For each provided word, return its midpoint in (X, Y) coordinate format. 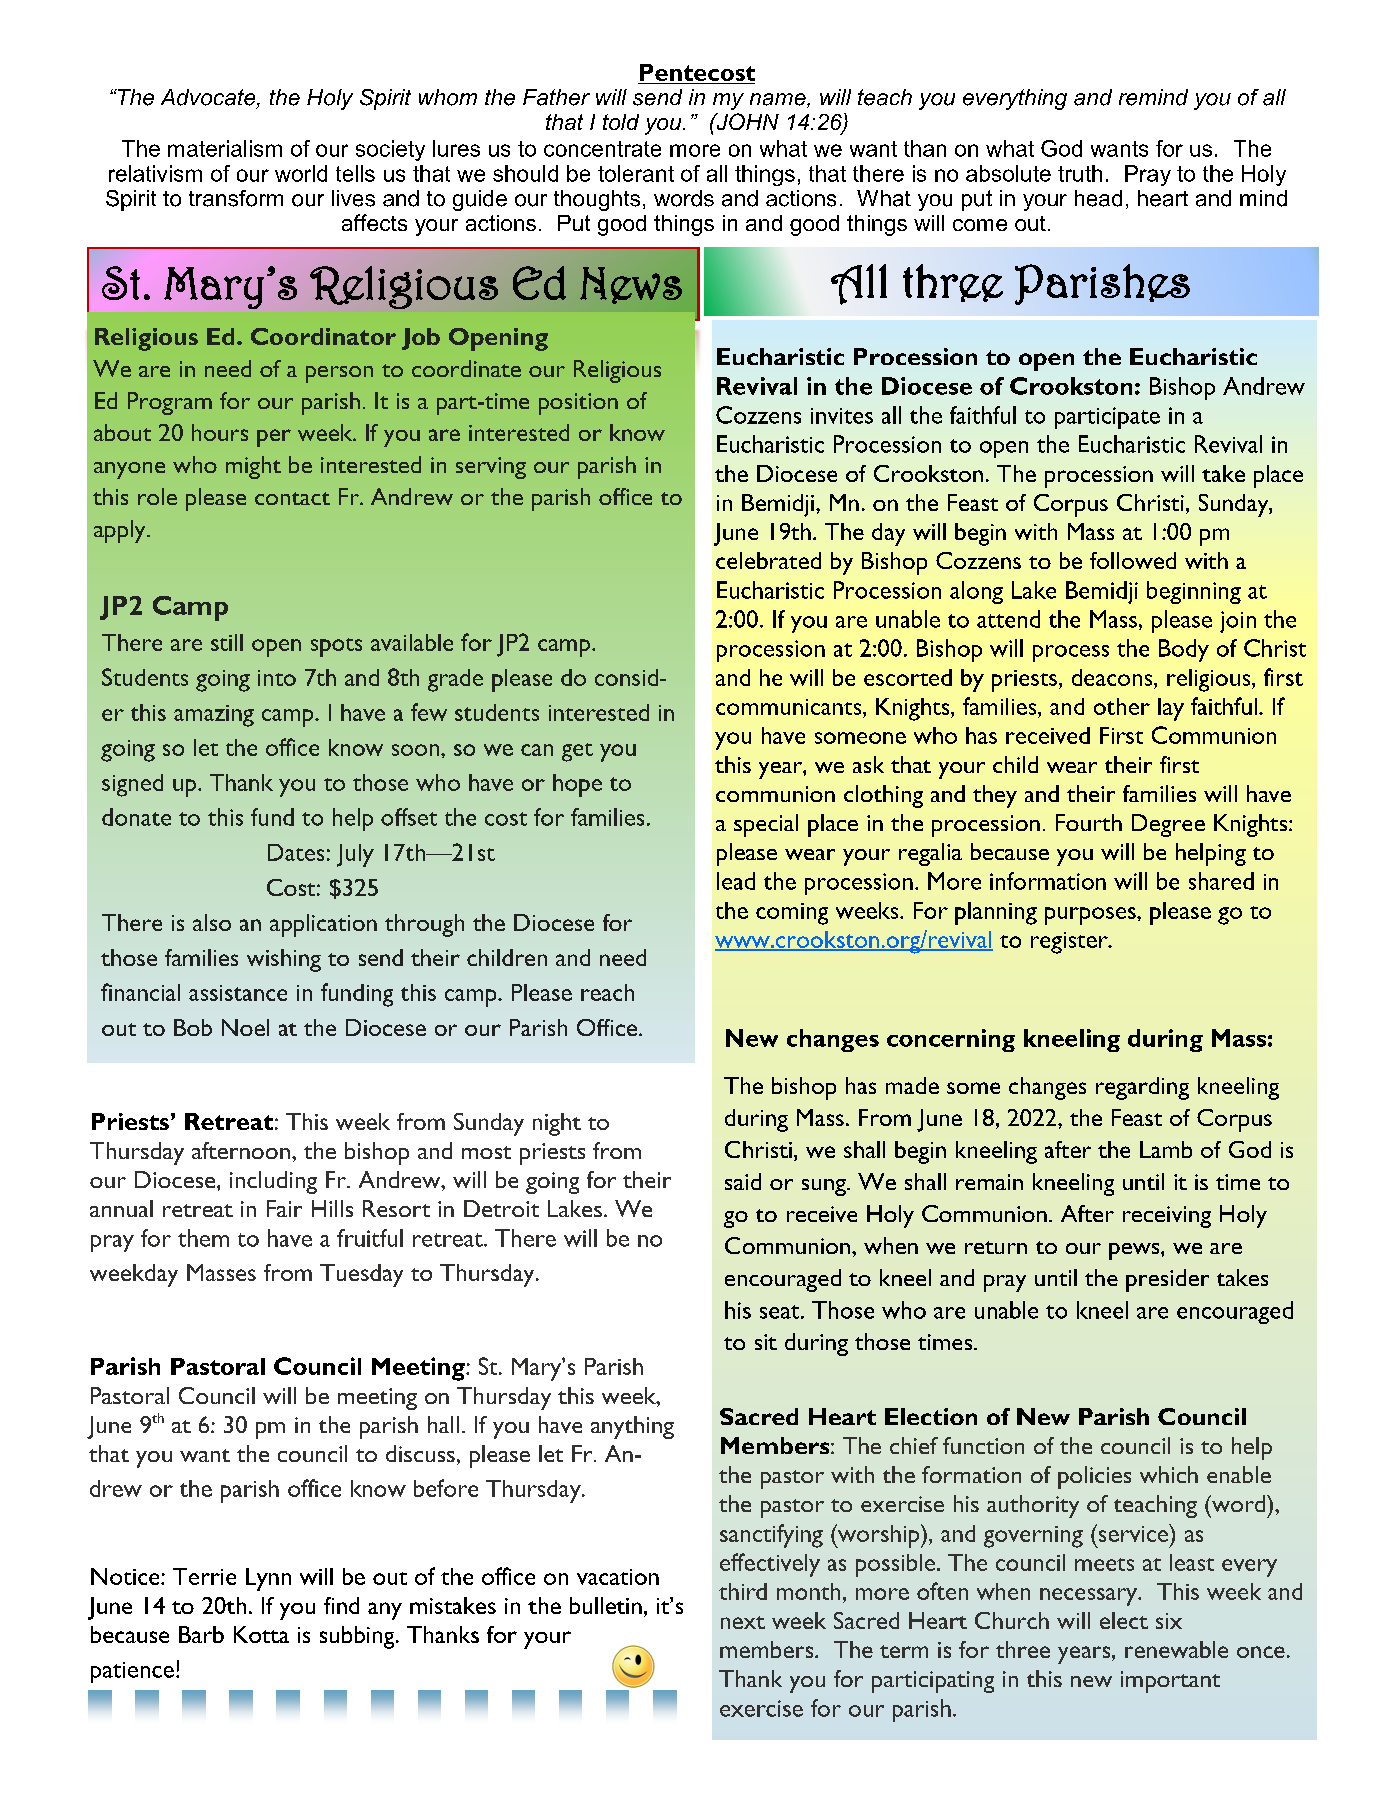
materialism (225, 148)
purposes (1091, 916)
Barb (201, 1634)
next (743, 1622)
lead (736, 881)
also (212, 922)
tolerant (636, 173)
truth (1080, 173)
